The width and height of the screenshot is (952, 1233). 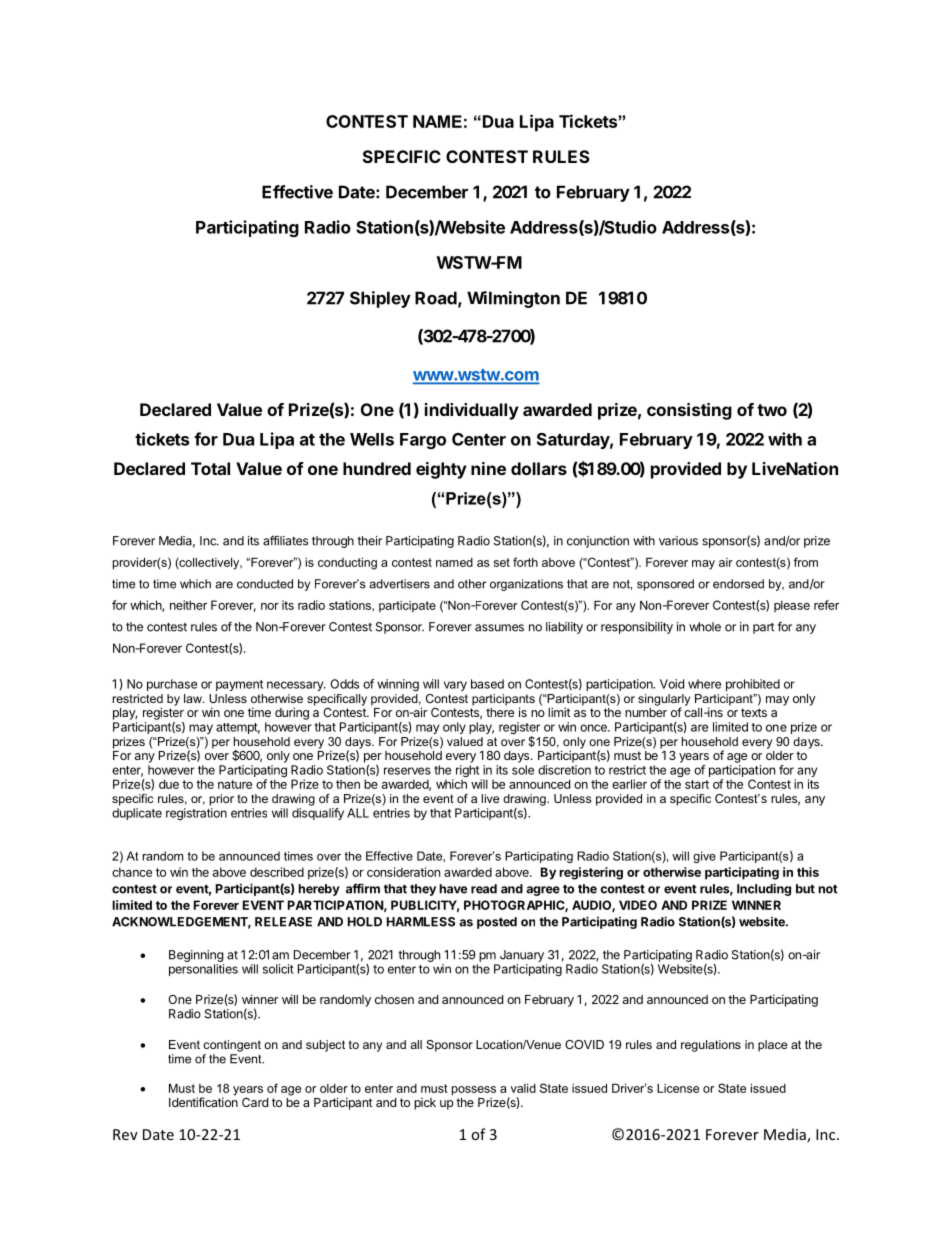 What do you see at coordinates (772, 410) in the screenshot?
I see `two` at bounding box center [772, 410].
